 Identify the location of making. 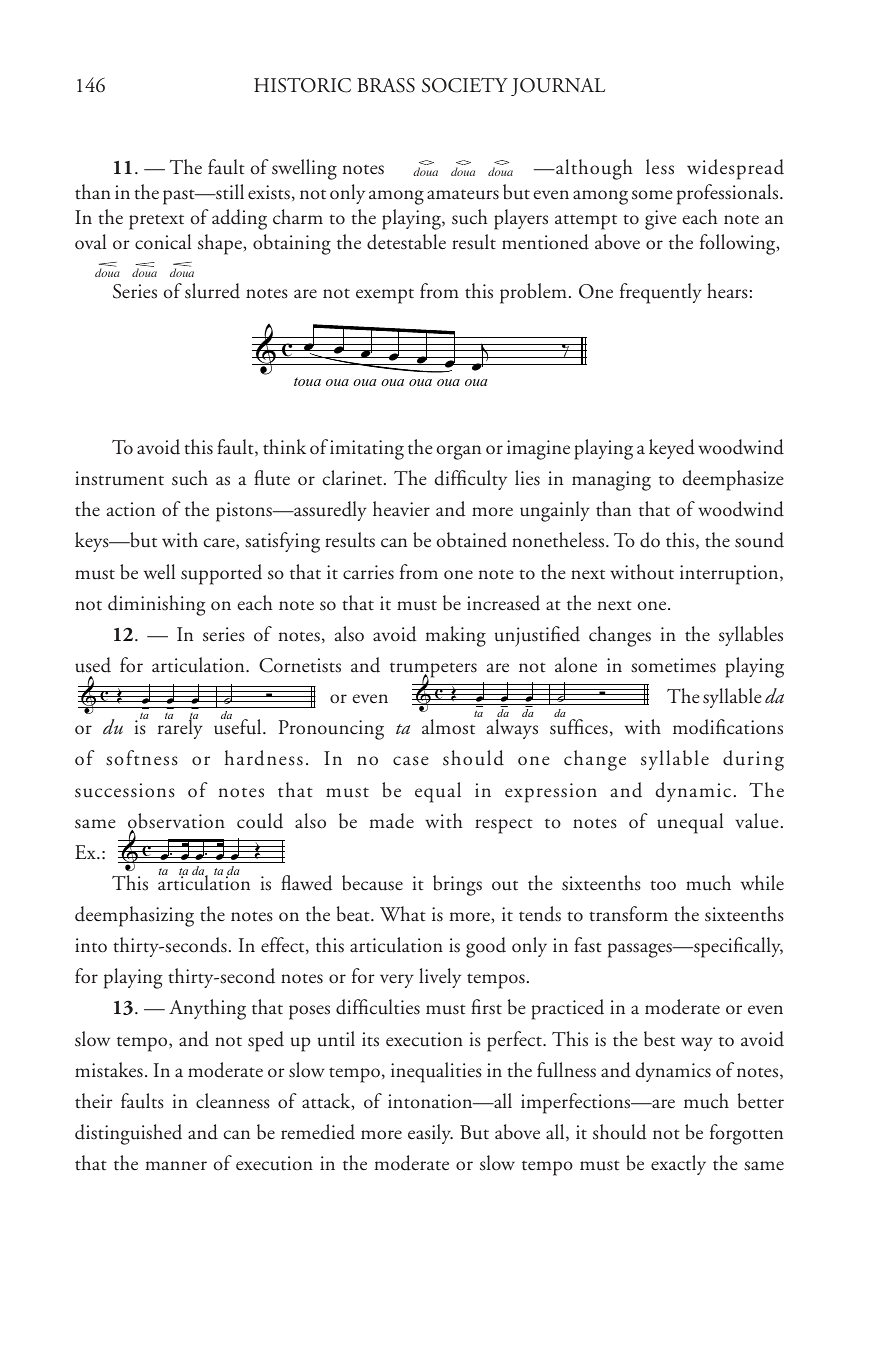
(455, 636).
